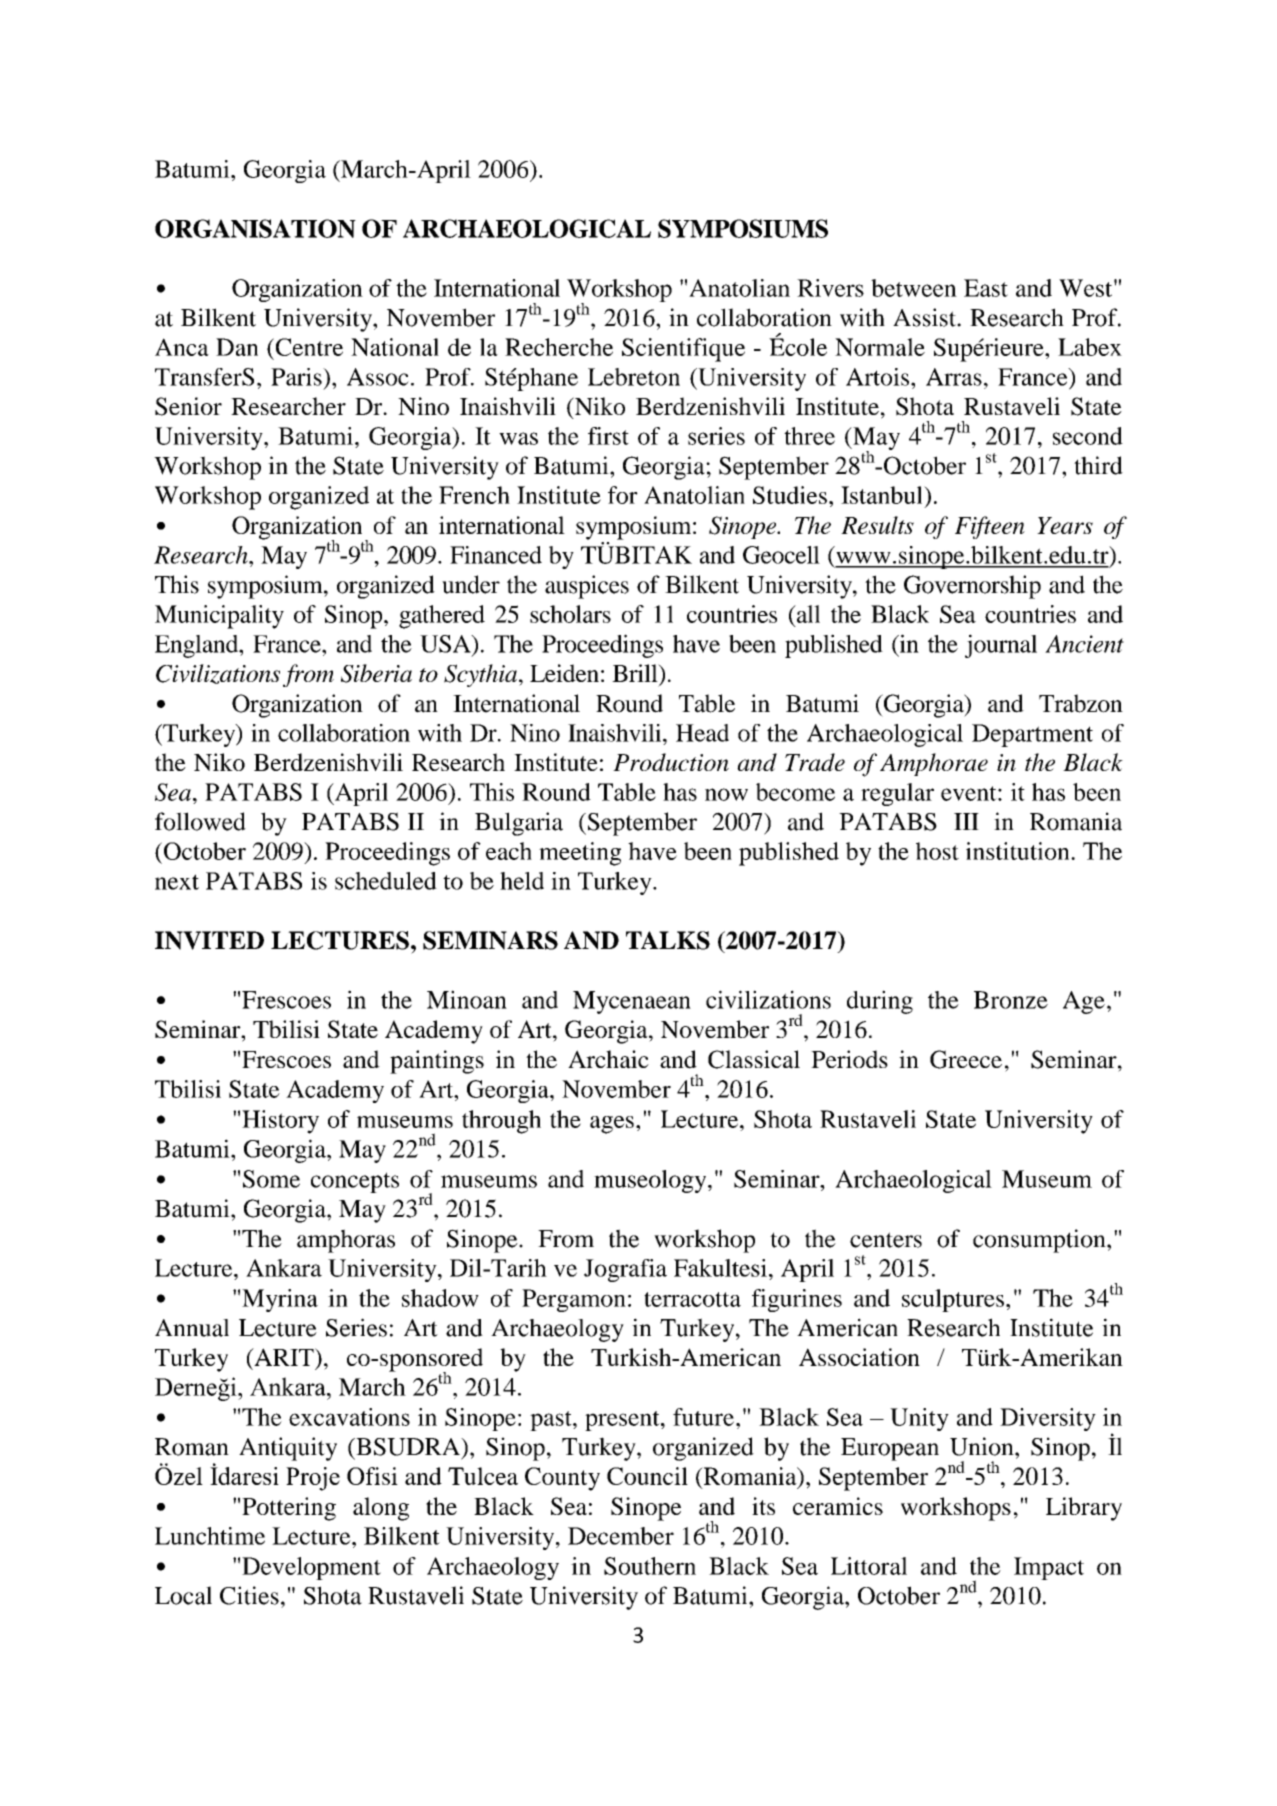 This screenshot has height=1806, width=1277. I want to click on Southern, so click(650, 1566).
